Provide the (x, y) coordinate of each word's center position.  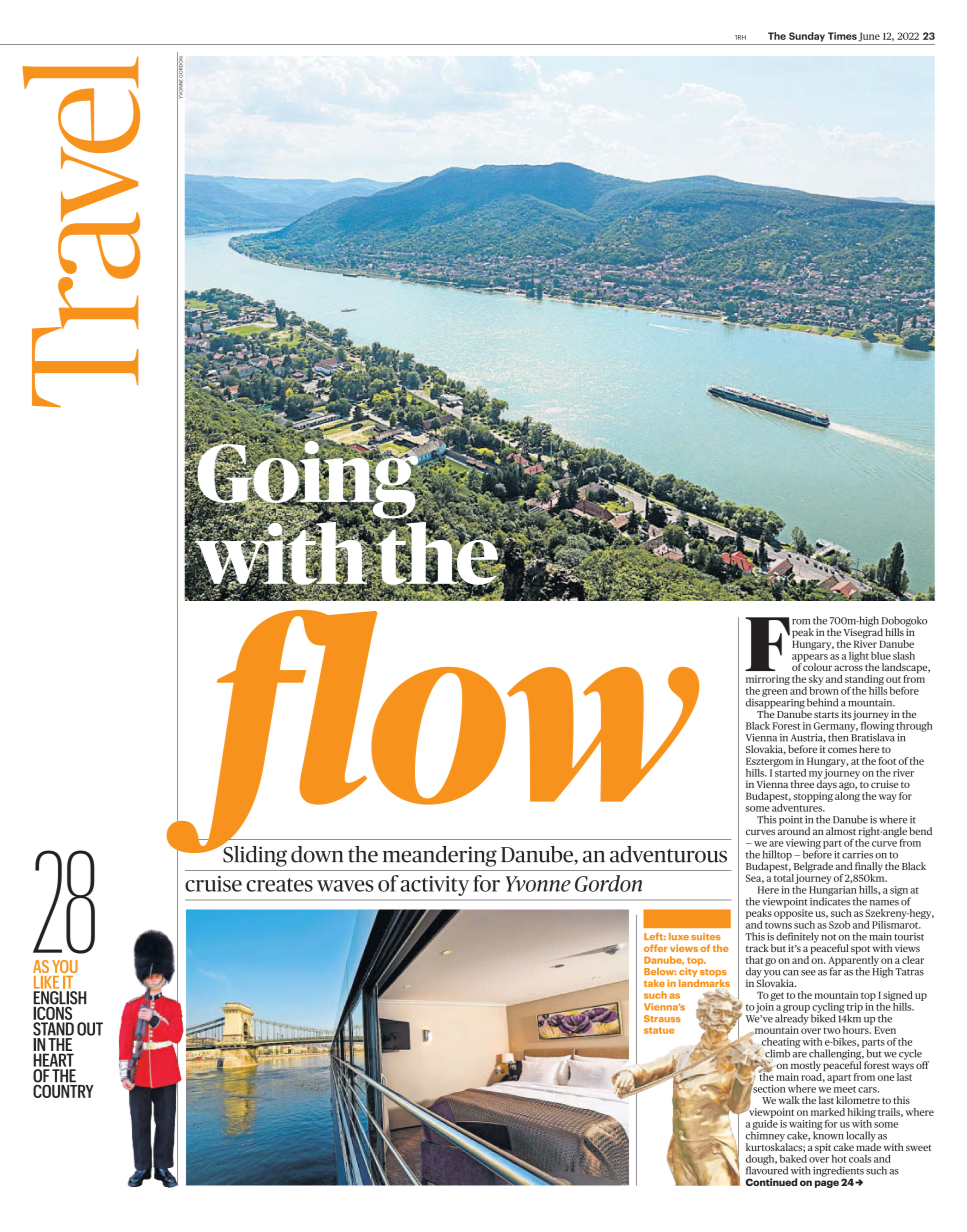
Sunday (807, 37)
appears (810, 659)
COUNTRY (63, 1090)
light (859, 658)
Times (842, 36)
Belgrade (812, 868)
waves (345, 886)
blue (881, 656)
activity (434, 886)
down (317, 854)
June (869, 37)
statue (659, 1030)
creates (279, 885)
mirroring (768, 681)
